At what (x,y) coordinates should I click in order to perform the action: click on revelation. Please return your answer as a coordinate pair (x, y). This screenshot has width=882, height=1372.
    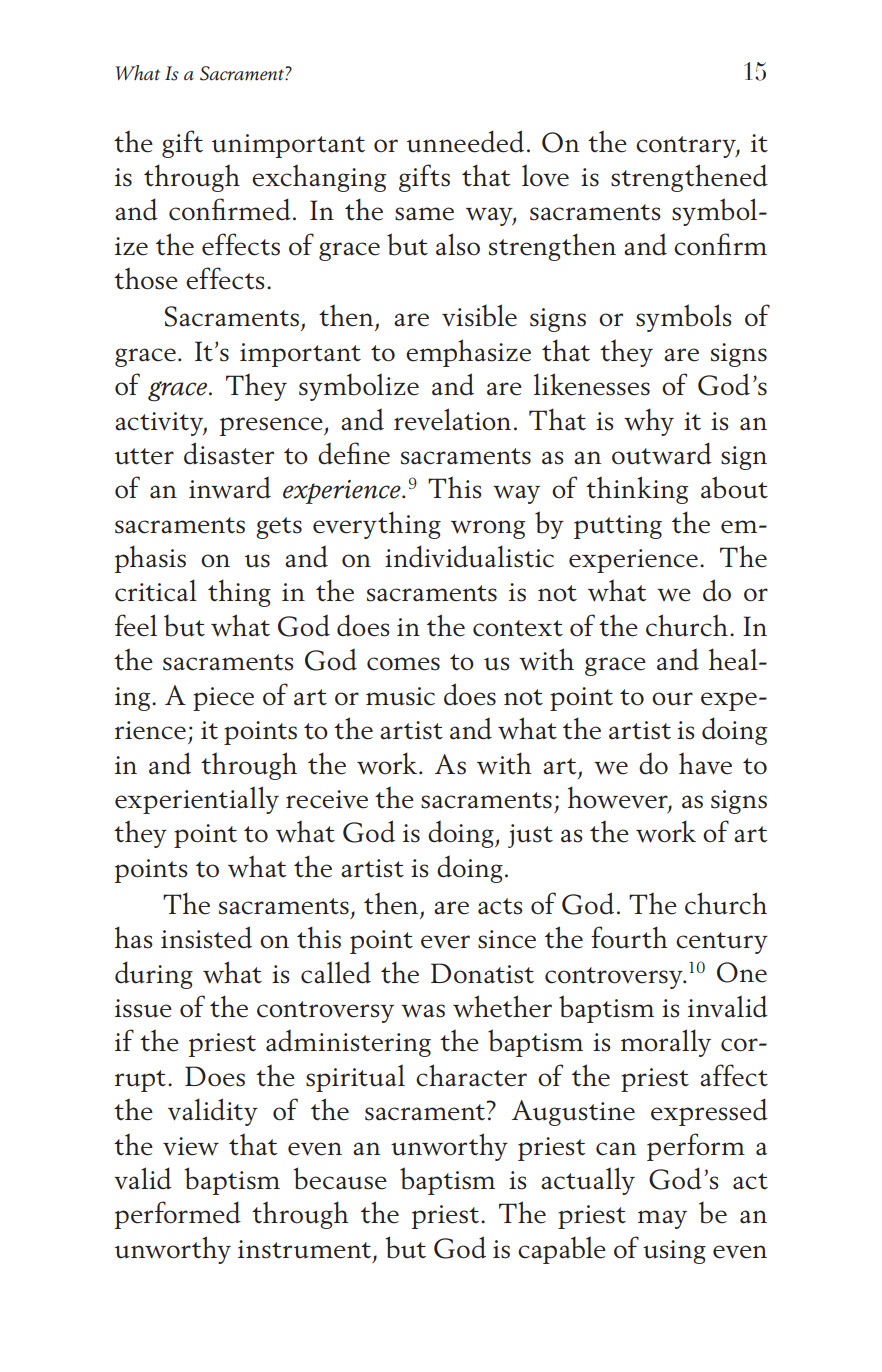
    Looking at the image, I should click on (452, 419).
